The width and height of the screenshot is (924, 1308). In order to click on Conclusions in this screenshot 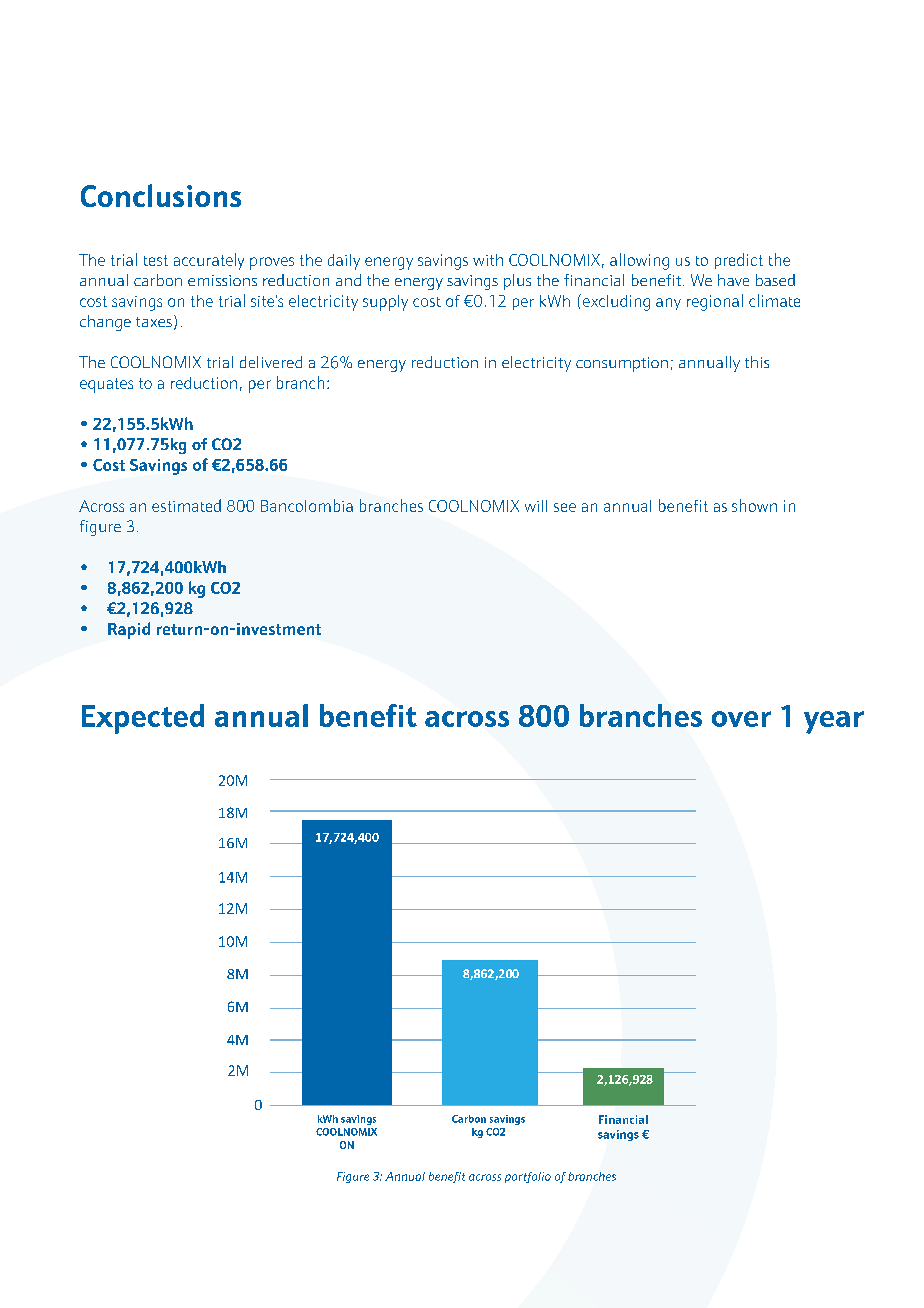, I will do `click(161, 195)`.
